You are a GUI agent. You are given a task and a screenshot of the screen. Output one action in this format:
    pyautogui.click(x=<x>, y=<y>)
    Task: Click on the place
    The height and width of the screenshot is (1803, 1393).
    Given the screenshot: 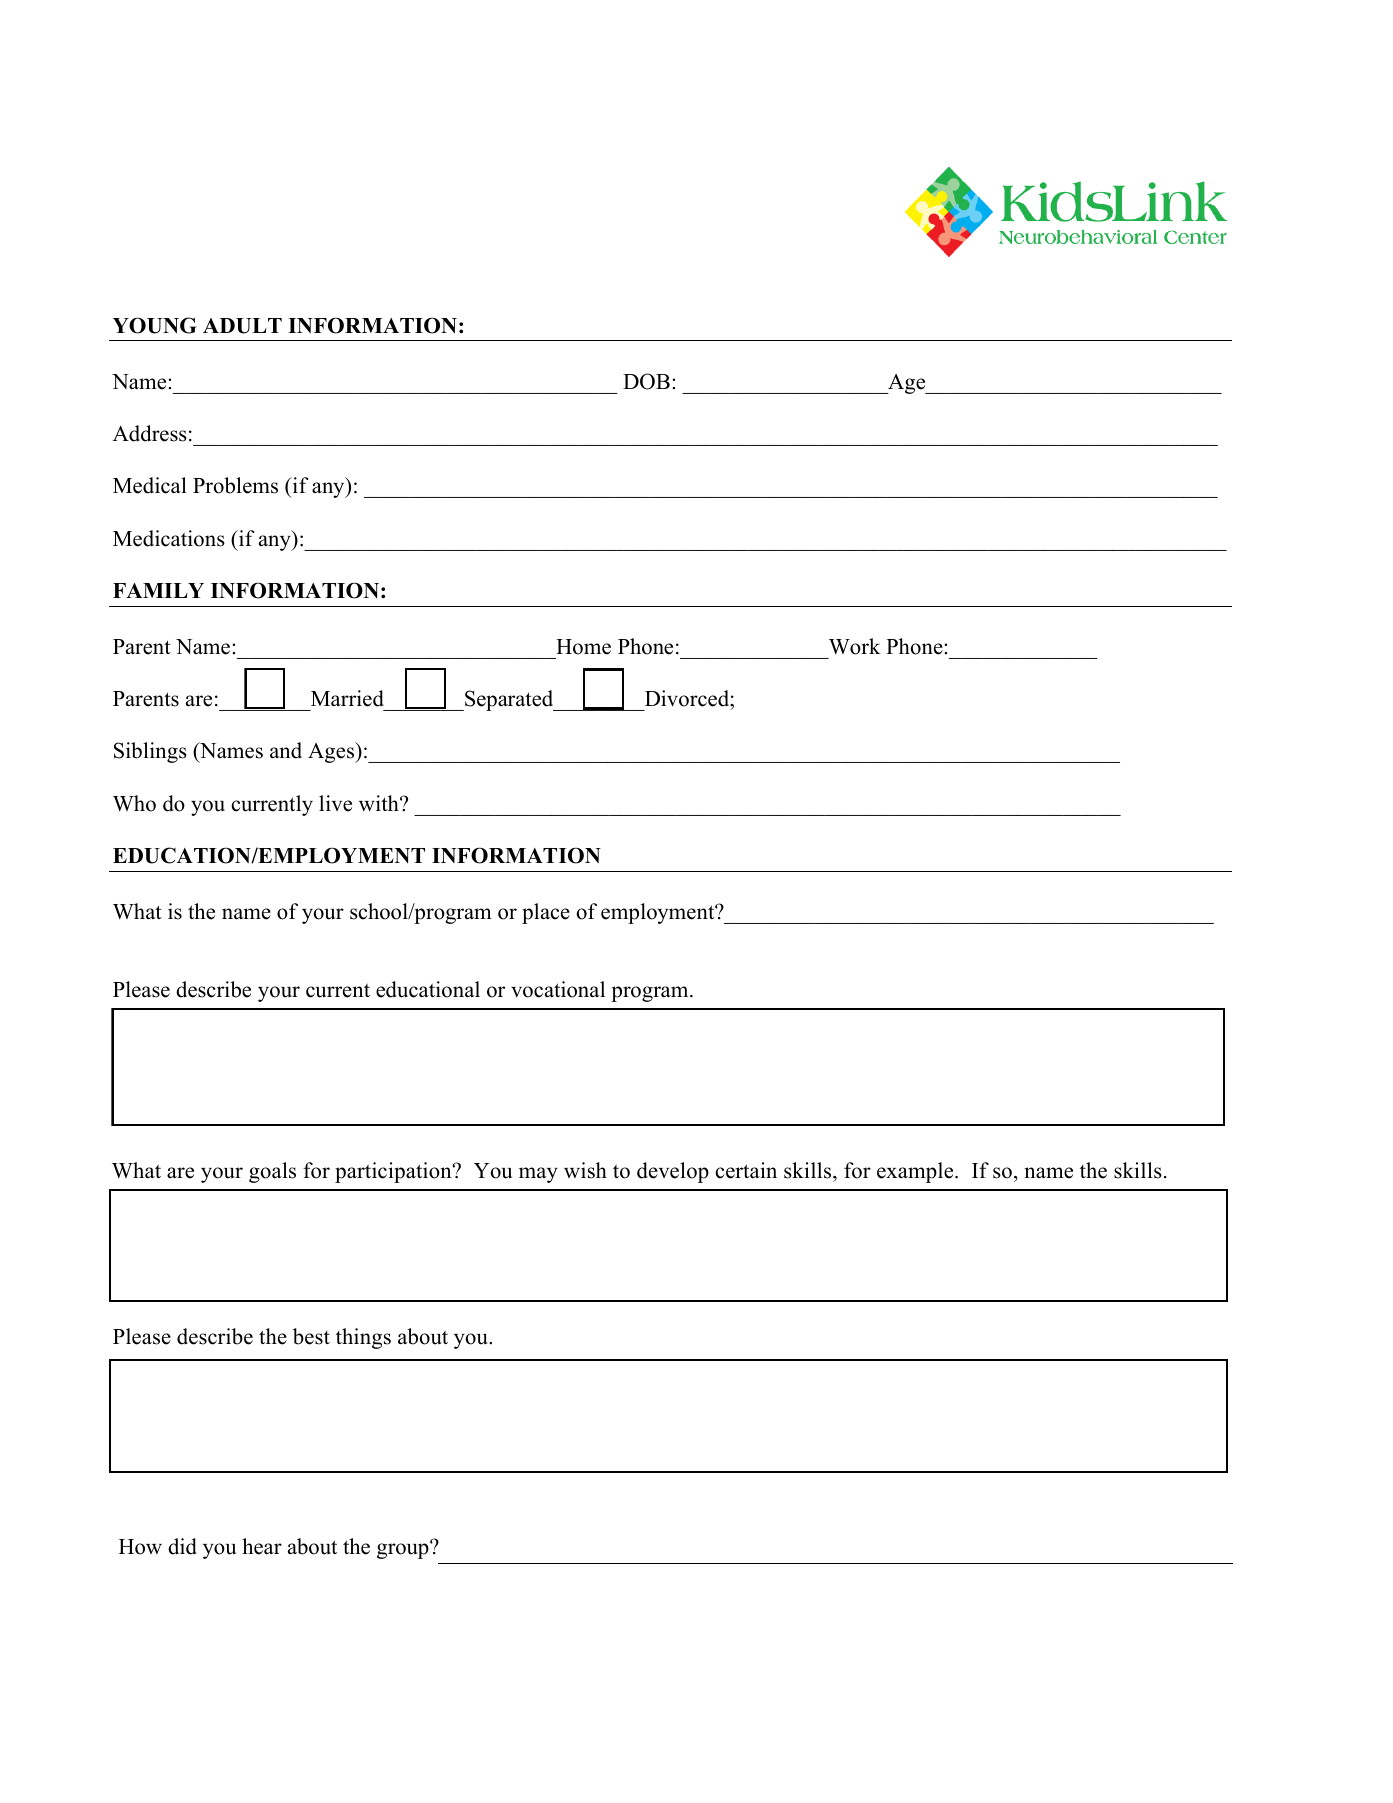 What is the action you would take?
    pyautogui.click(x=546, y=913)
